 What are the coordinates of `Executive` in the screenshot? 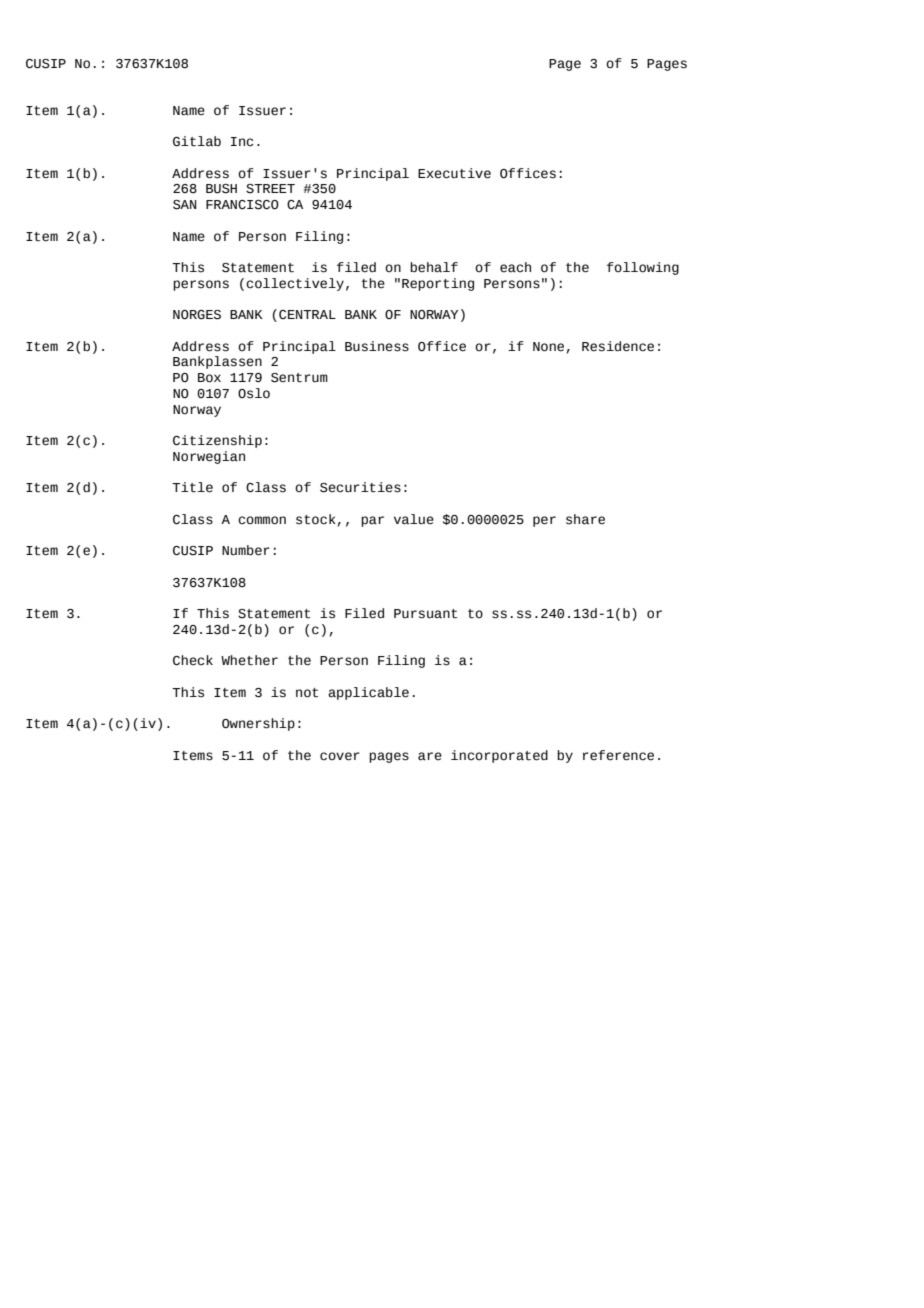 It's located at (454, 173).
